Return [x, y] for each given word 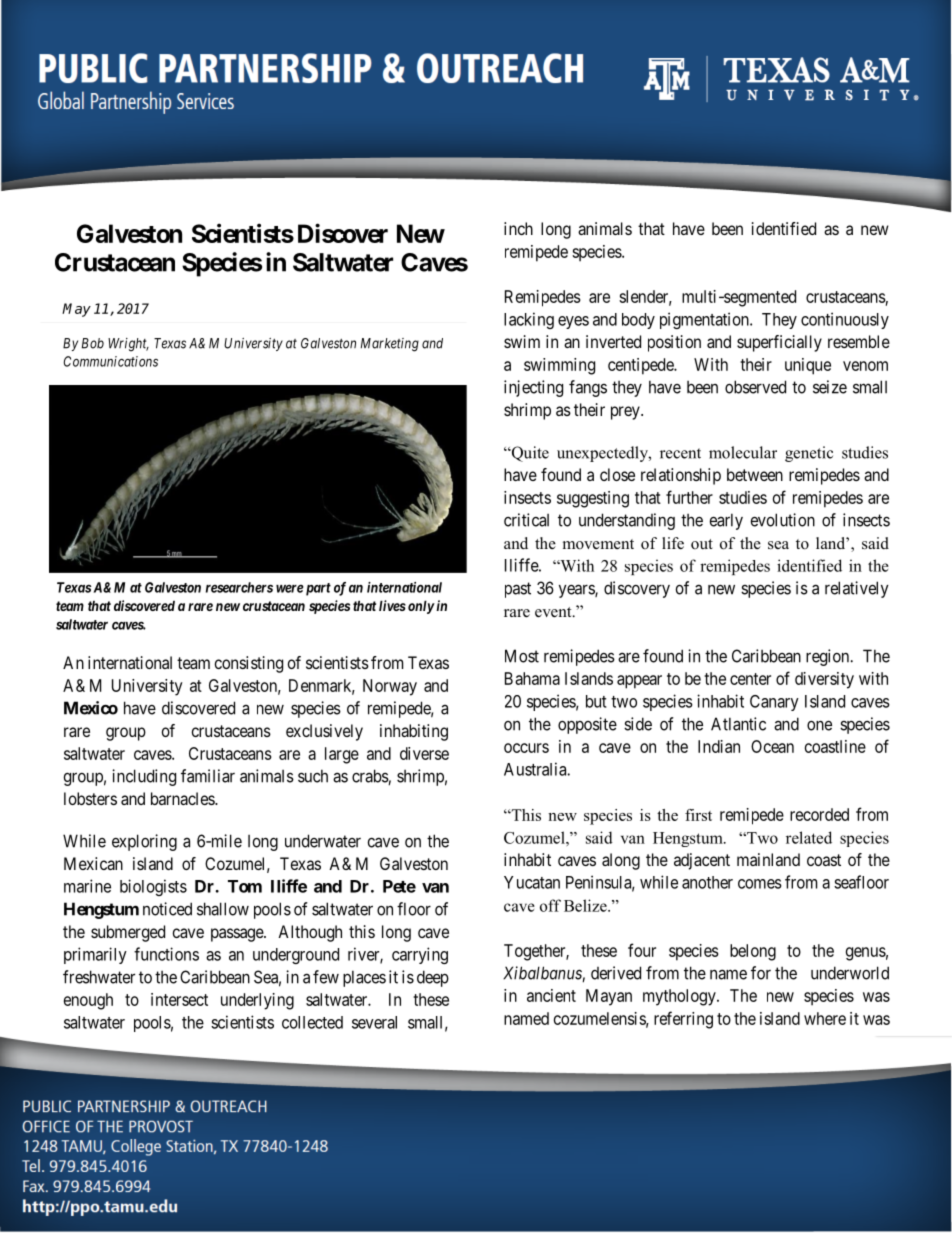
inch [518, 228]
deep [433, 978]
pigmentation [705, 320]
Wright [128, 345]
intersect [179, 999]
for [761, 973]
